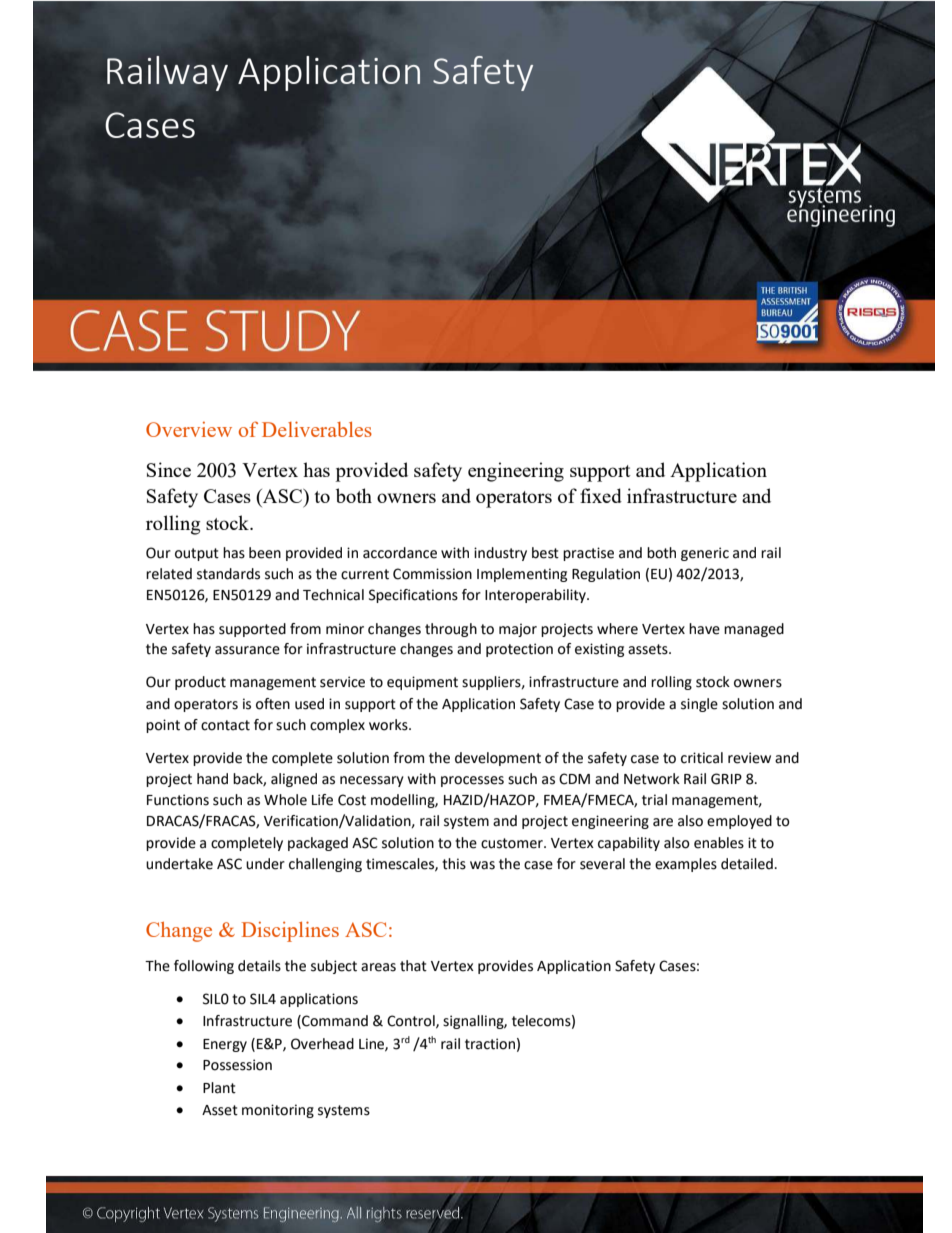 Image resolution: width=952 pixels, height=1233 pixels. I want to click on Overhead, so click(322, 1044).
